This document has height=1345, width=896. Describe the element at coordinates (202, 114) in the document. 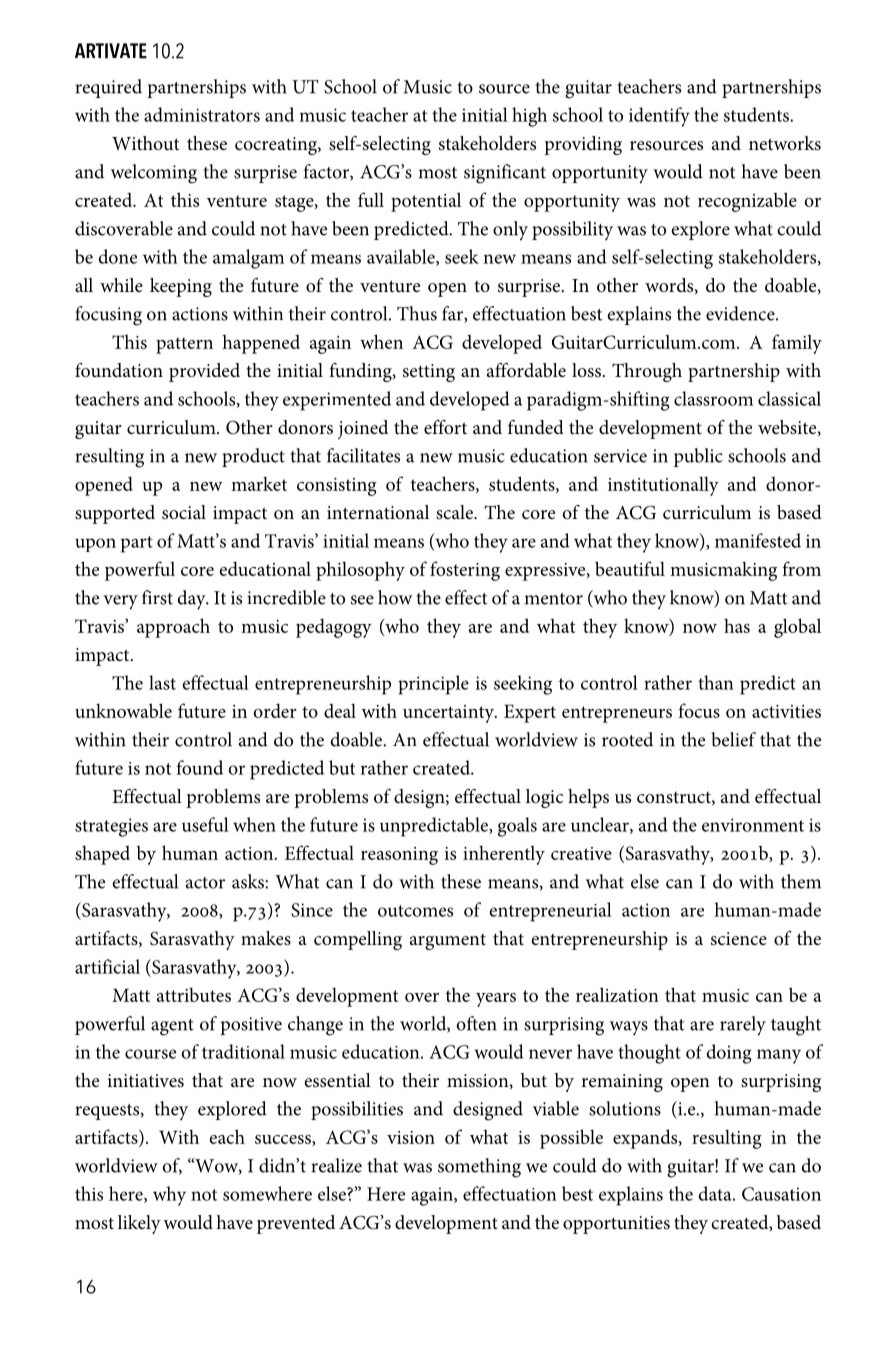

I see `administrators` at that location.
